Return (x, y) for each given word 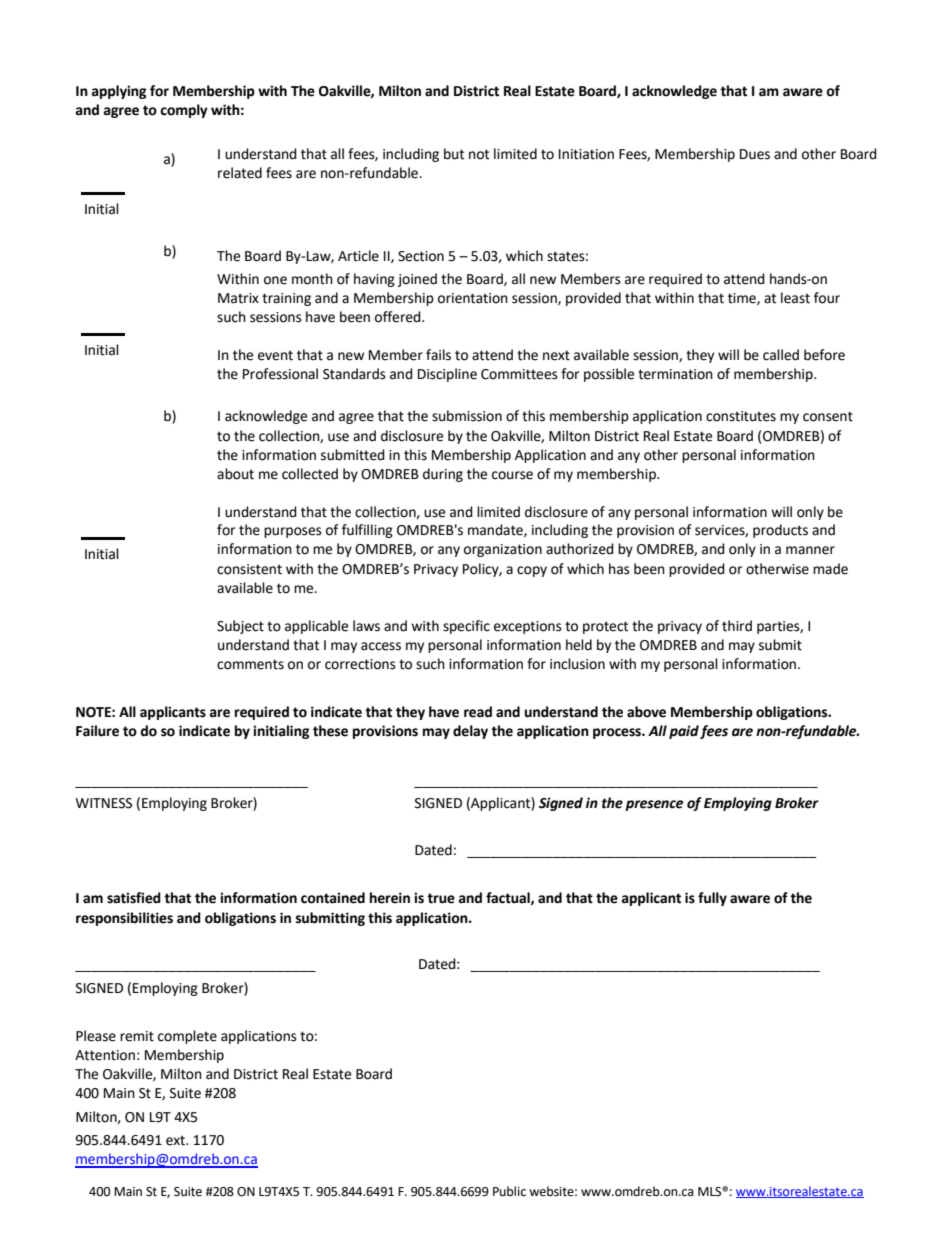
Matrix (238, 298)
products (780, 531)
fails (438, 355)
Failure (97, 731)
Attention (105, 1055)
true (441, 898)
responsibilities (124, 919)
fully (712, 899)
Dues (755, 154)
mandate (496, 530)
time (743, 299)
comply (184, 111)
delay (470, 732)
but (454, 154)
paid (684, 732)
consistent (249, 569)
